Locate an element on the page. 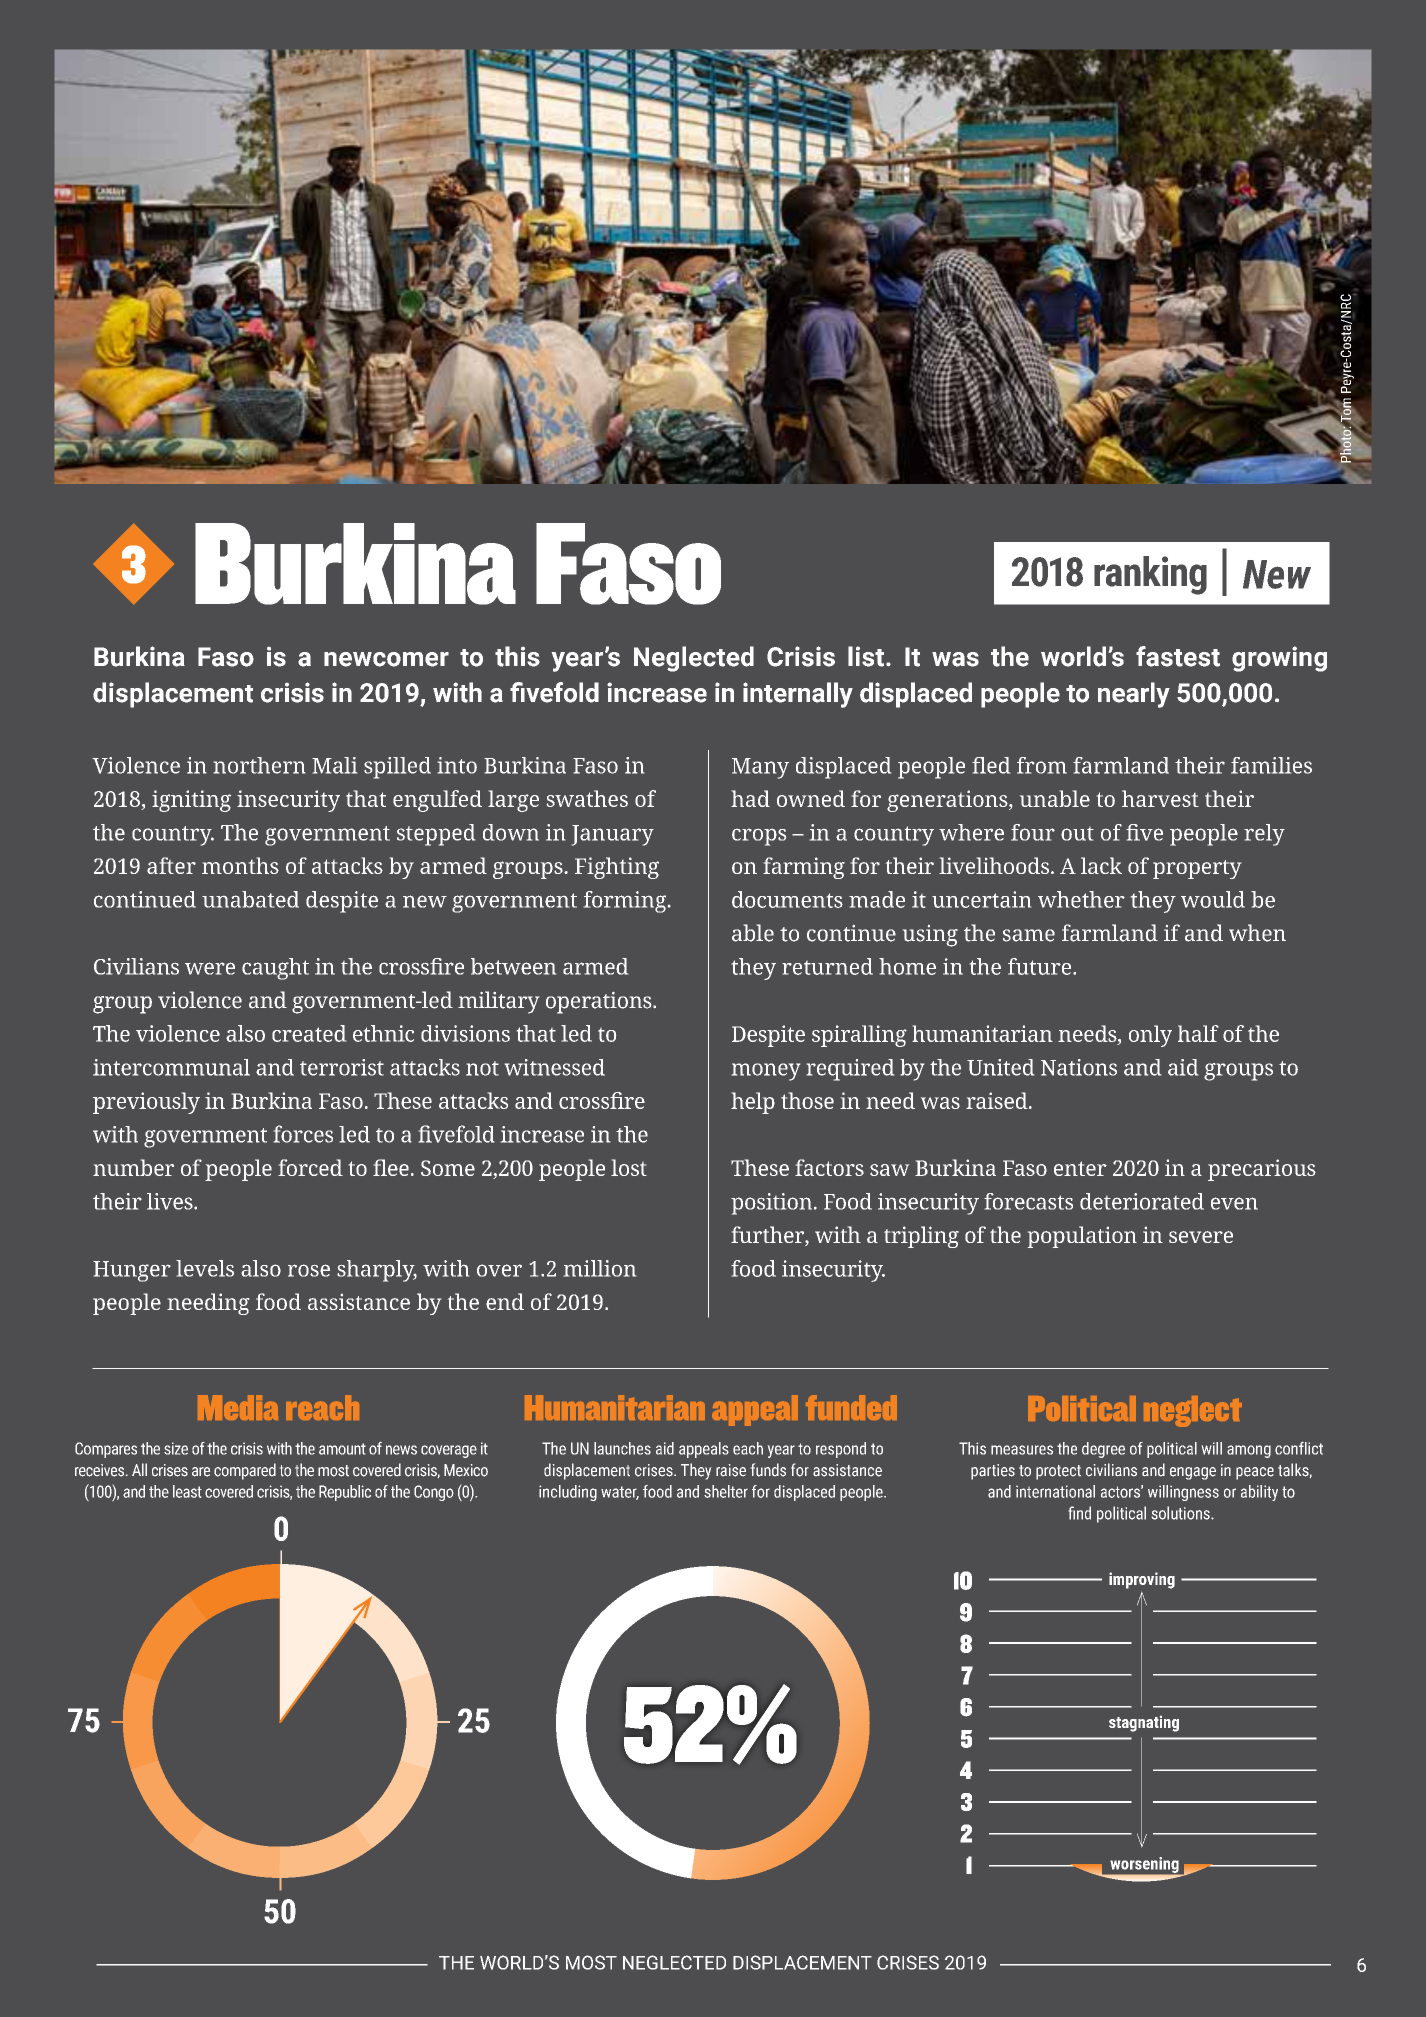 Image resolution: width=1426 pixels, height=2017 pixels. list is located at coordinates (866, 656).
